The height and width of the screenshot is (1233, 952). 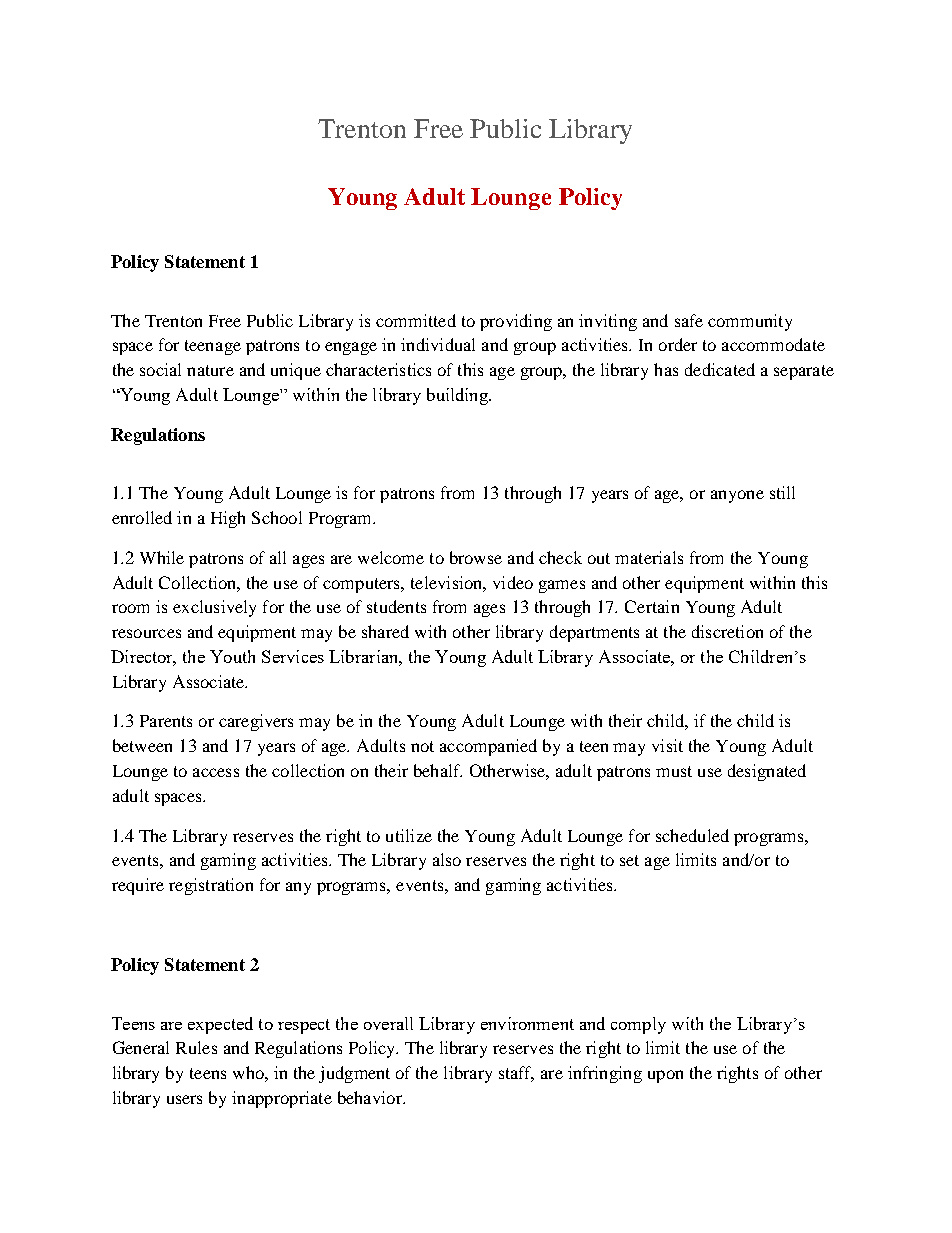 I want to click on scheduled, so click(x=692, y=835).
